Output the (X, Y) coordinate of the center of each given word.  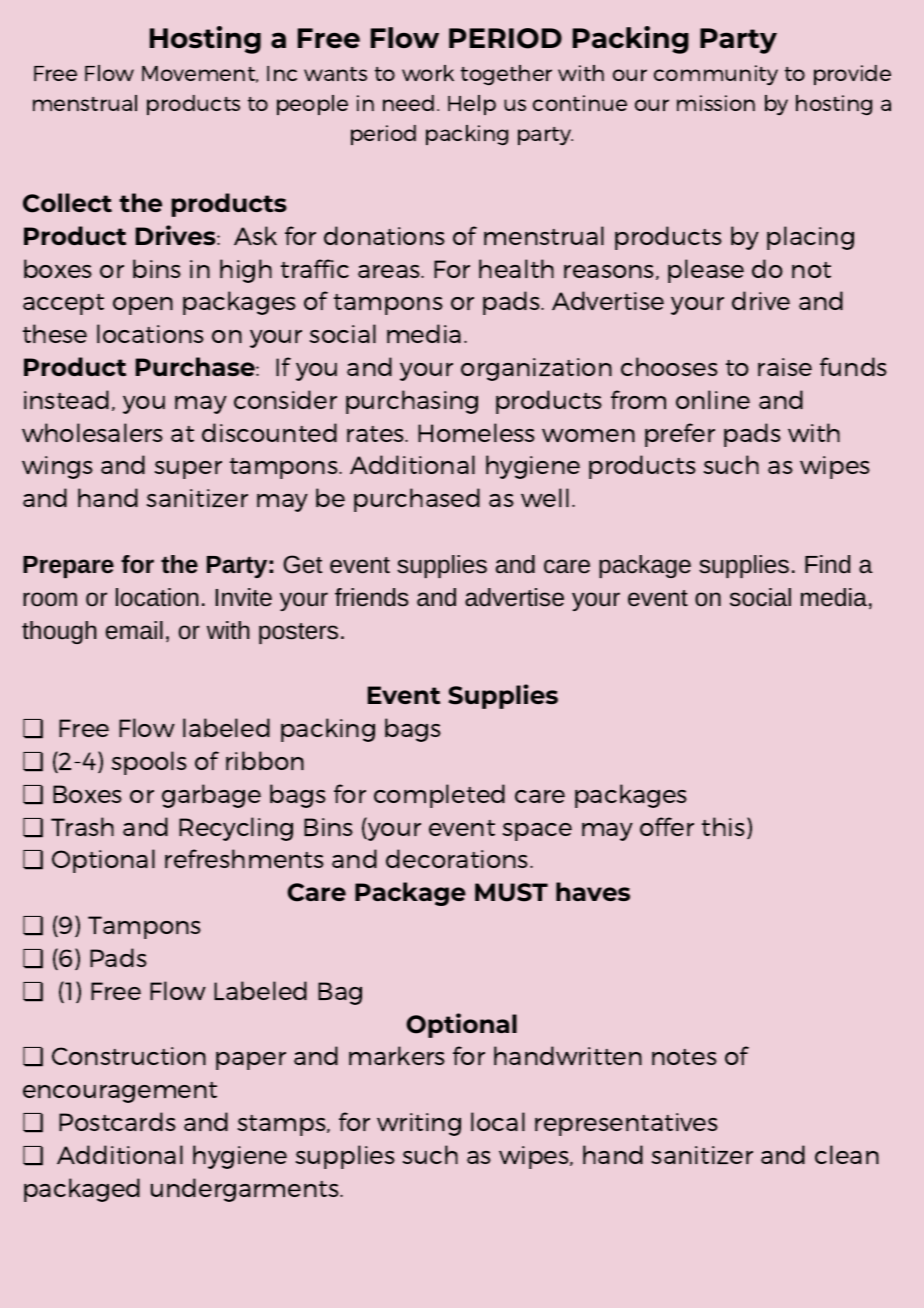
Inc (282, 73)
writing (419, 1124)
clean (847, 1154)
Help (472, 105)
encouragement (120, 1092)
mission (716, 103)
